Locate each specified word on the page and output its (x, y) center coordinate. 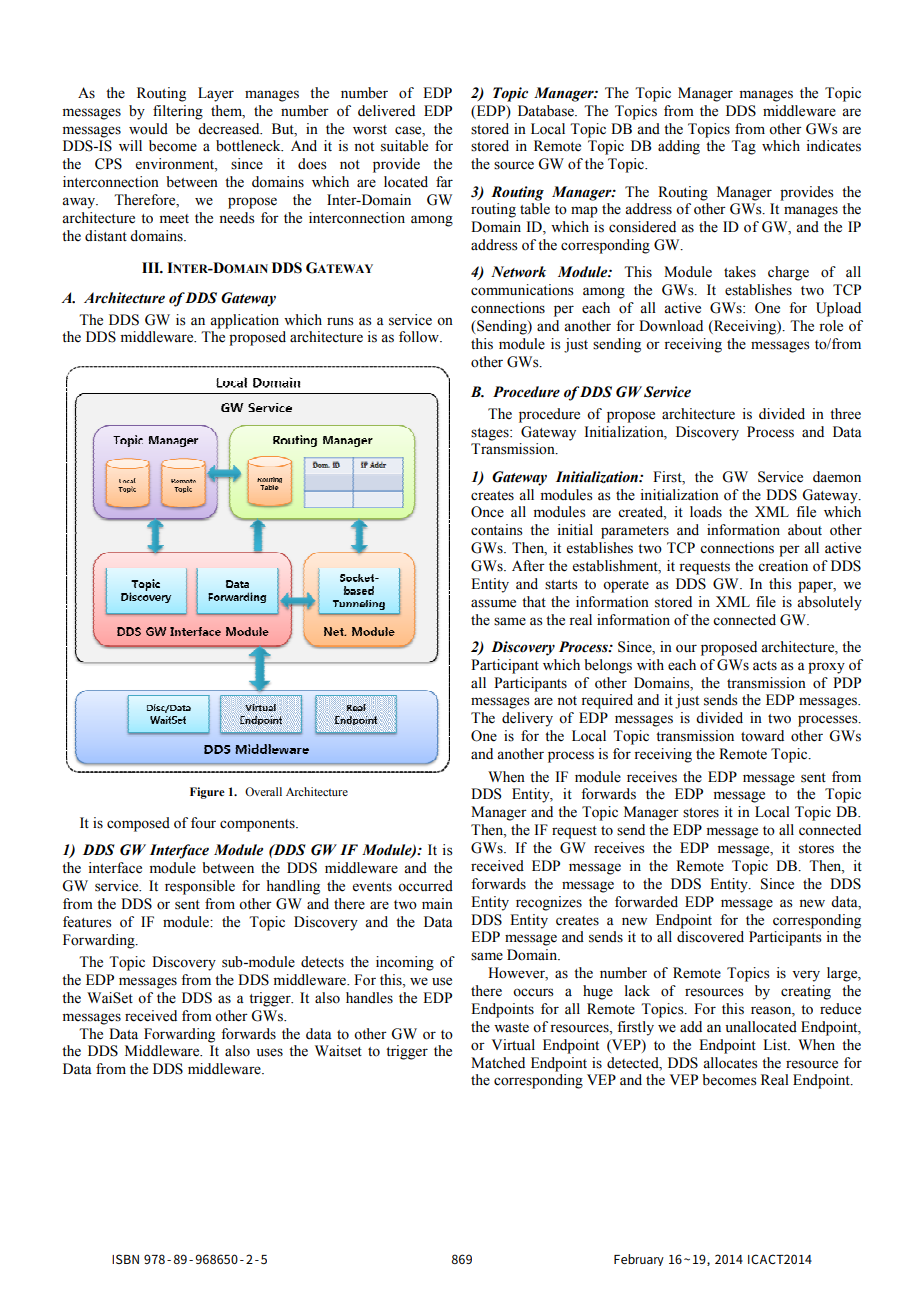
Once (487, 512)
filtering (178, 112)
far (444, 181)
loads (706, 512)
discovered (710, 937)
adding (679, 147)
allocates (730, 1063)
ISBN (125, 1259)
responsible (200, 887)
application (244, 321)
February (639, 1260)
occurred (425, 886)
